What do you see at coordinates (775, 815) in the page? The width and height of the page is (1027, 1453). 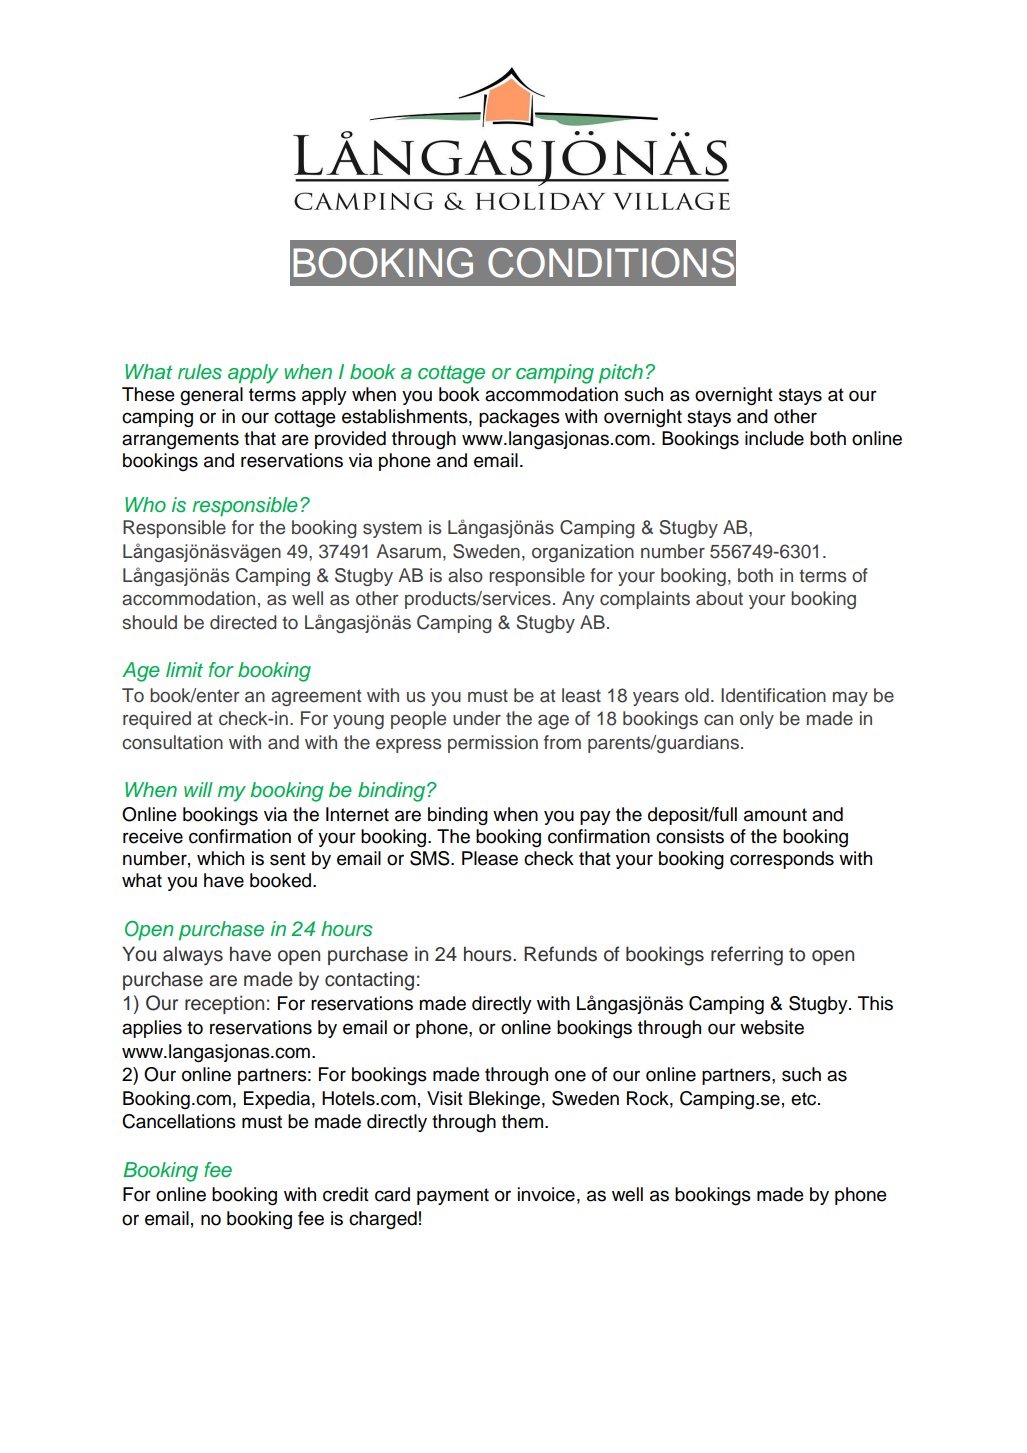 I see `amount` at bounding box center [775, 815].
